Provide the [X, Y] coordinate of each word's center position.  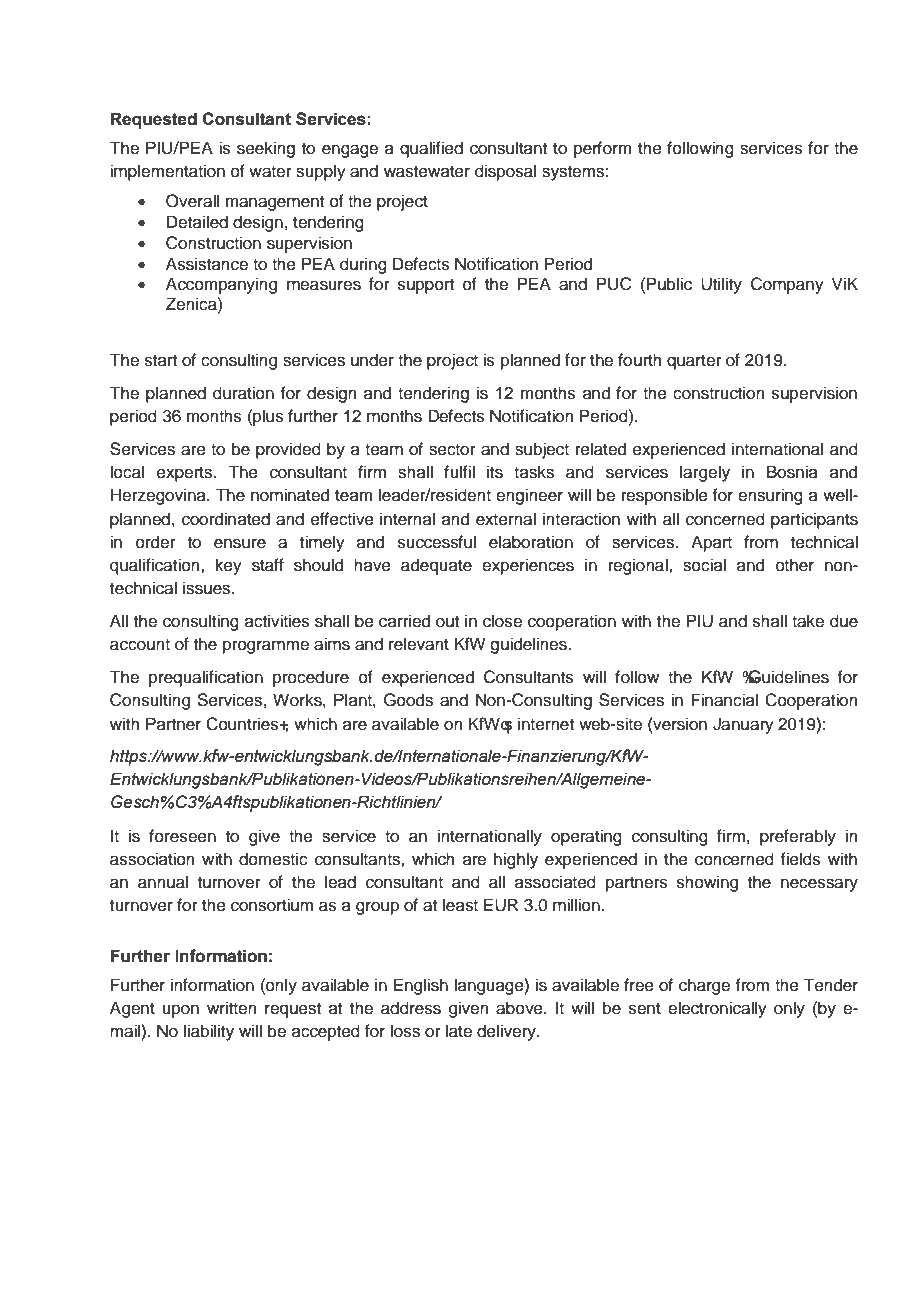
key [228, 566]
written [232, 1008]
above [520, 1008]
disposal [505, 172]
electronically [717, 1009]
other [795, 565]
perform [603, 149]
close [502, 621]
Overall [192, 201]
